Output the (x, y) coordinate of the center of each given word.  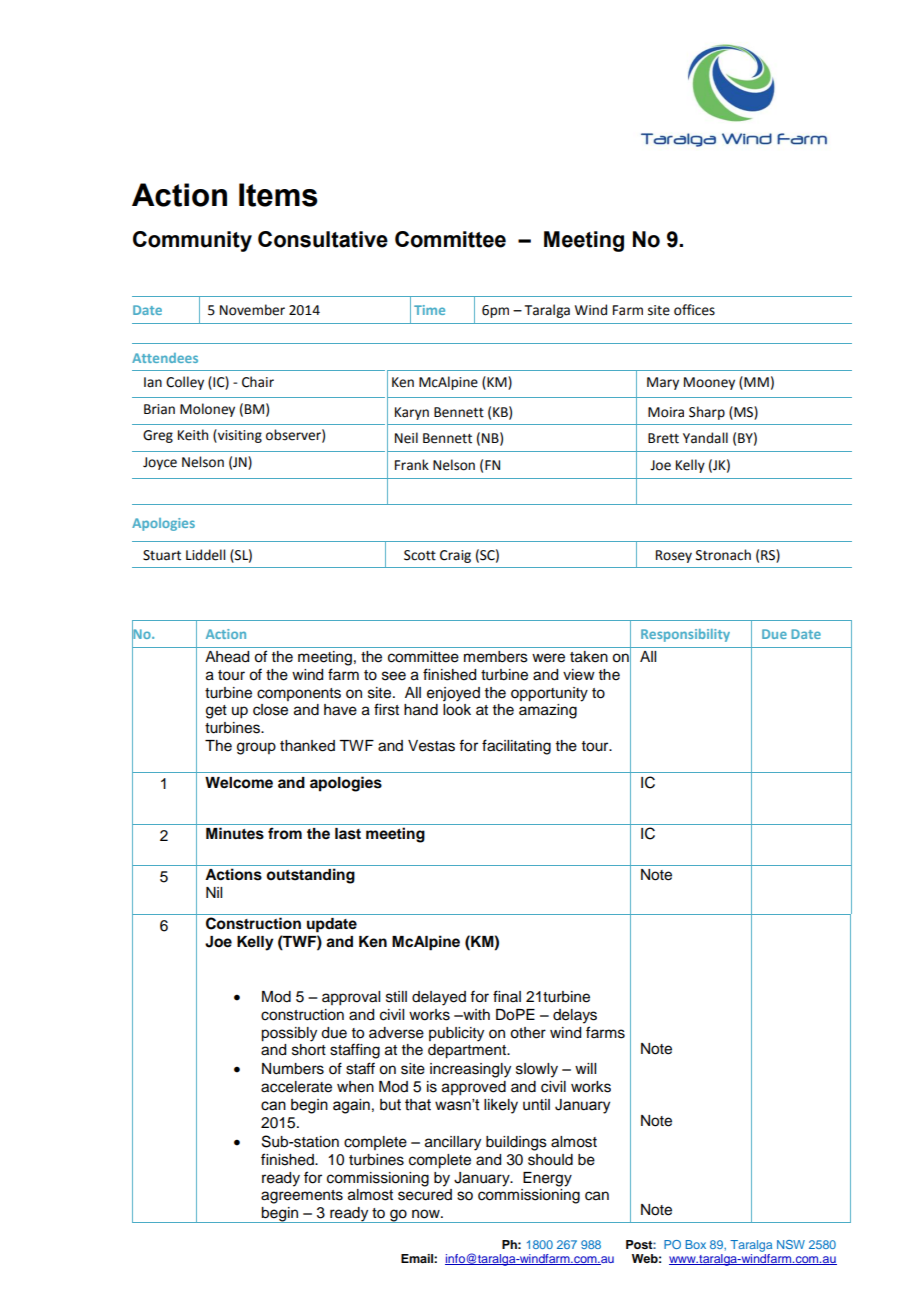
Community (192, 241)
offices (694, 310)
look (457, 710)
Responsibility (685, 635)
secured (425, 1195)
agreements (302, 1197)
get (216, 712)
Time (429, 310)
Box (696, 1244)
